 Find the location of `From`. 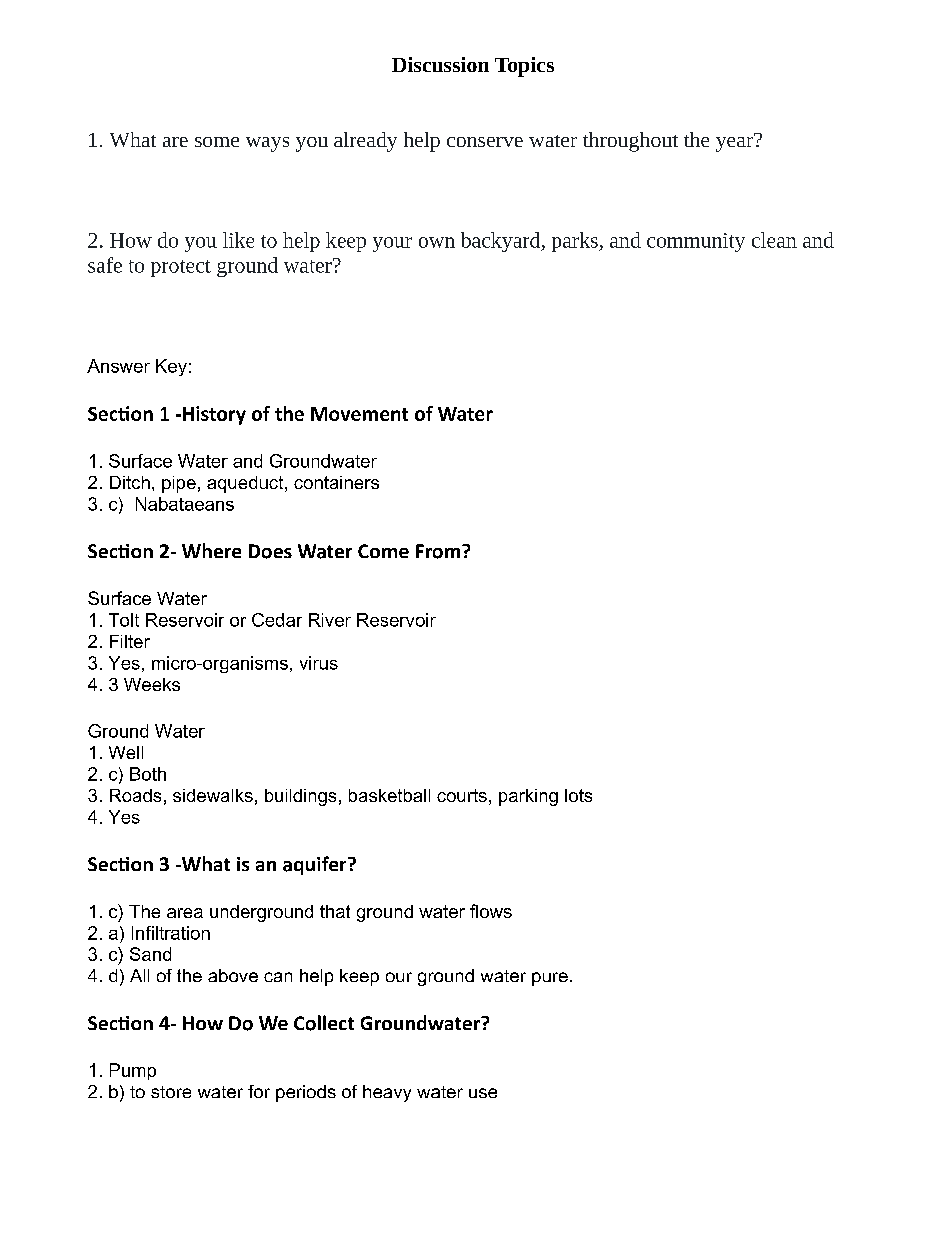

From is located at coordinates (438, 551).
